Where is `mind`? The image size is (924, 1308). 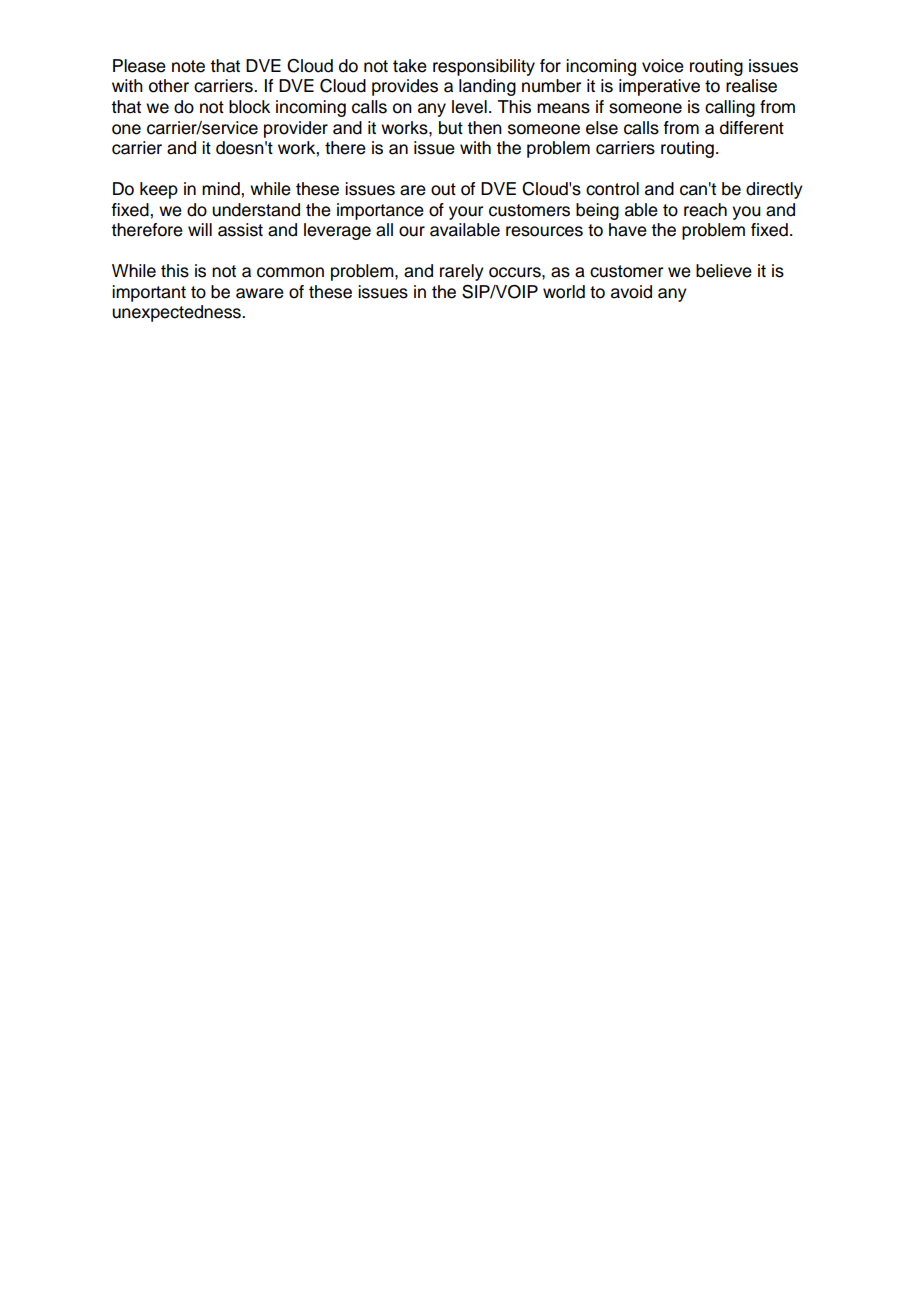 mind is located at coordinates (222, 189).
